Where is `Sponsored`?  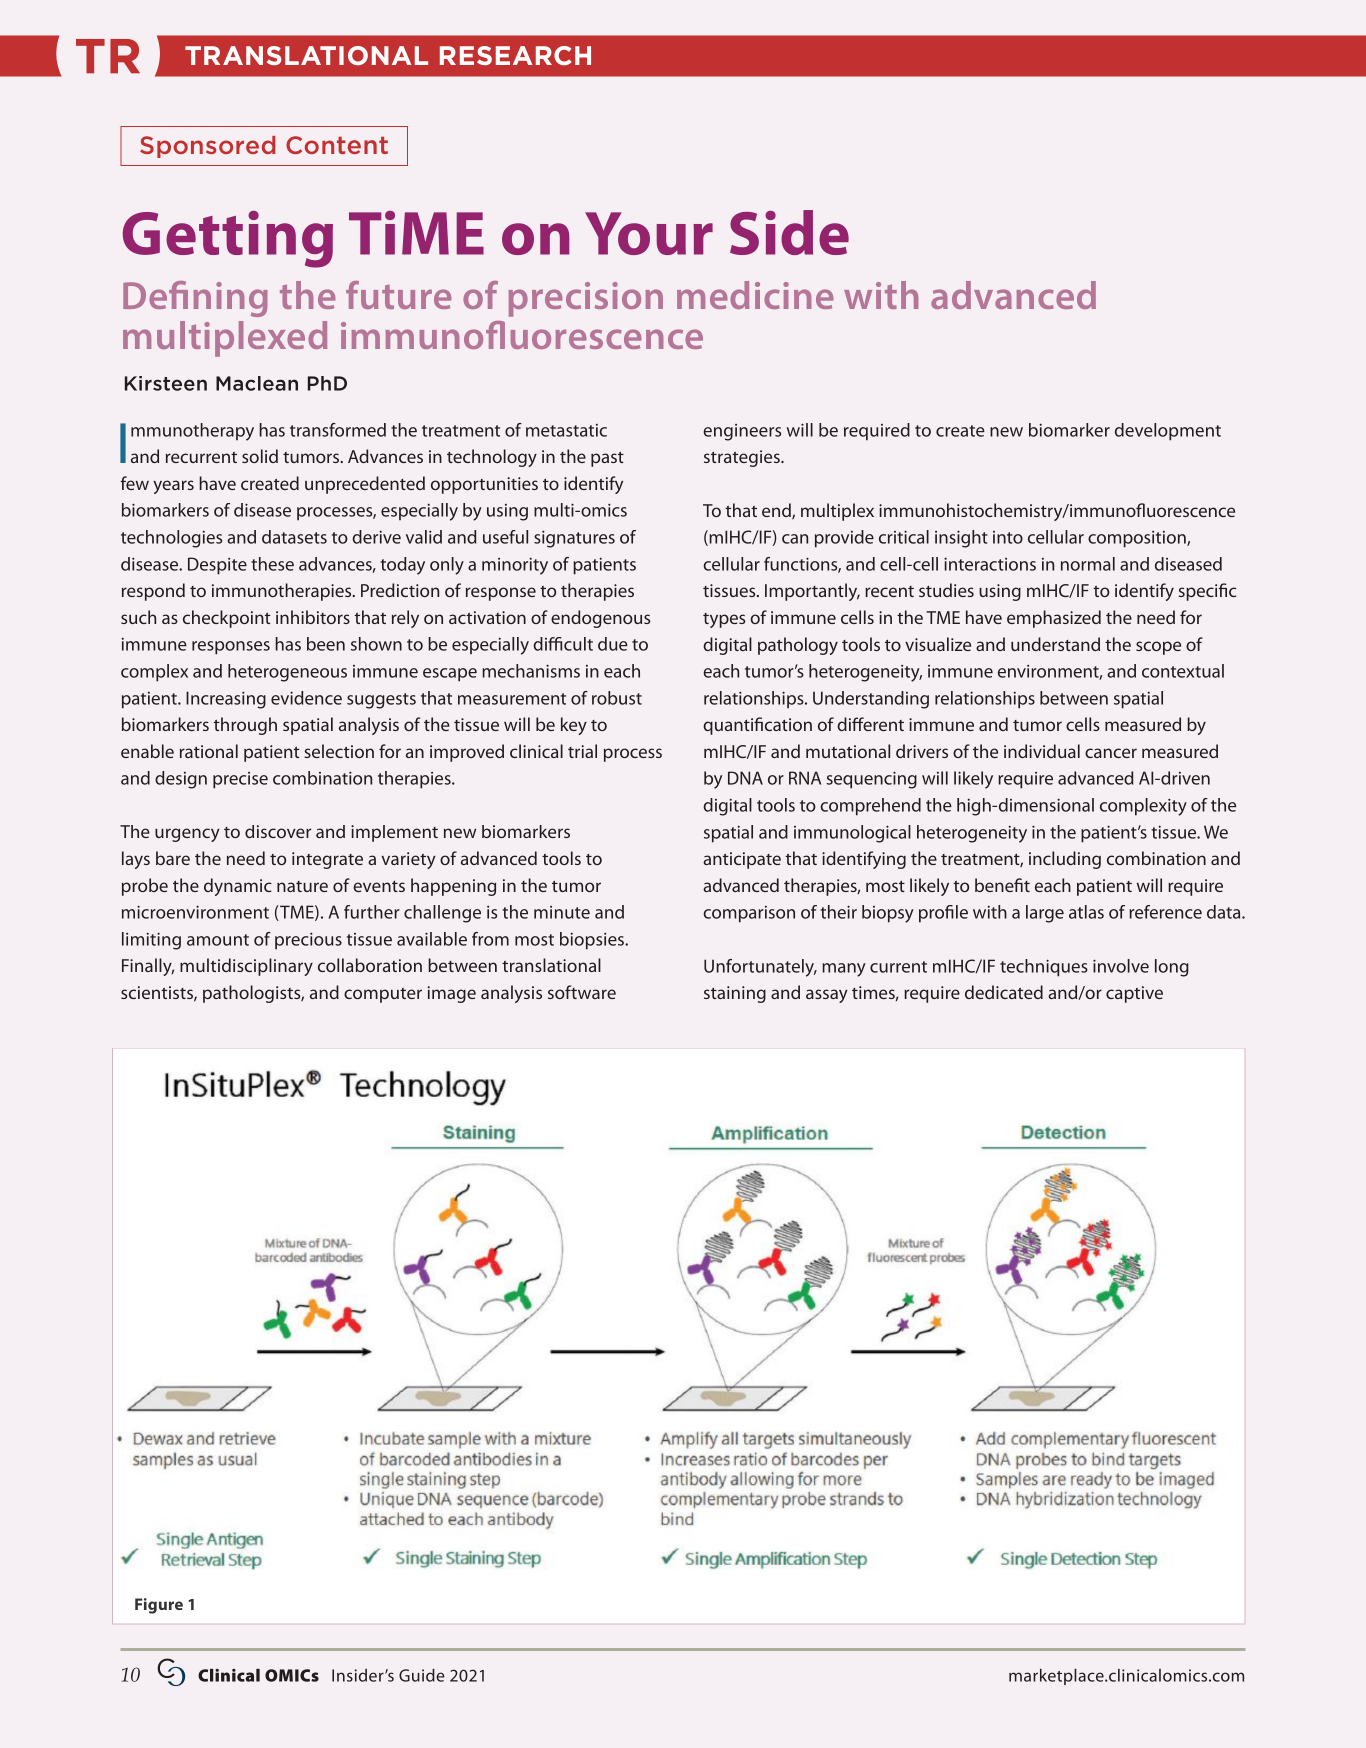 Sponsored is located at coordinates (208, 147).
